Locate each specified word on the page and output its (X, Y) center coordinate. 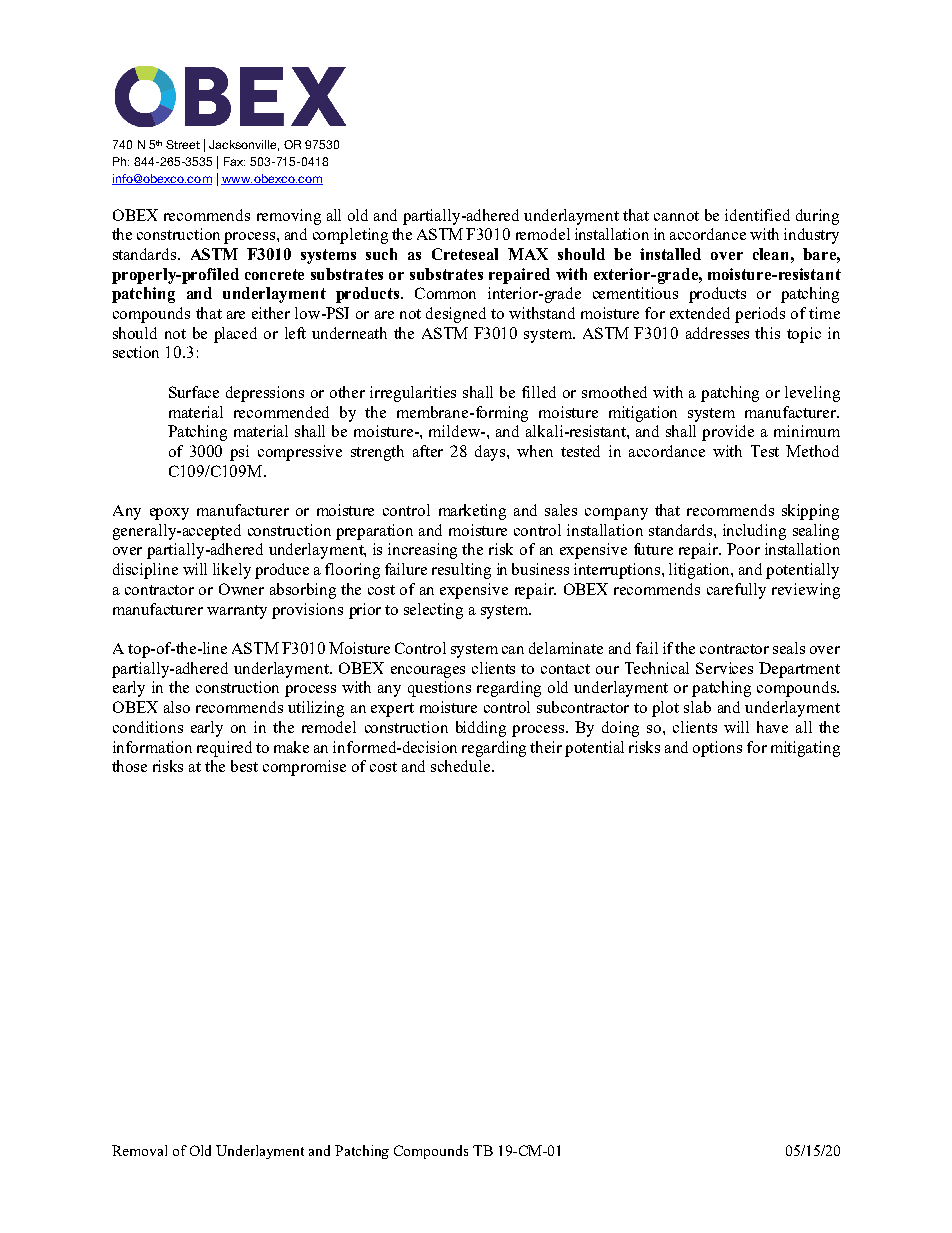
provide (728, 433)
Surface (194, 392)
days (491, 453)
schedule (462, 766)
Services (724, 668)
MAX (528, 254)
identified (757, 215)
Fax (234, 161)
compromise (304, 768)
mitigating (805, 749)
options (717, 749)
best (244, 766)
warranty (237, 612)
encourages (428, 672)
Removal (139, 1150)
